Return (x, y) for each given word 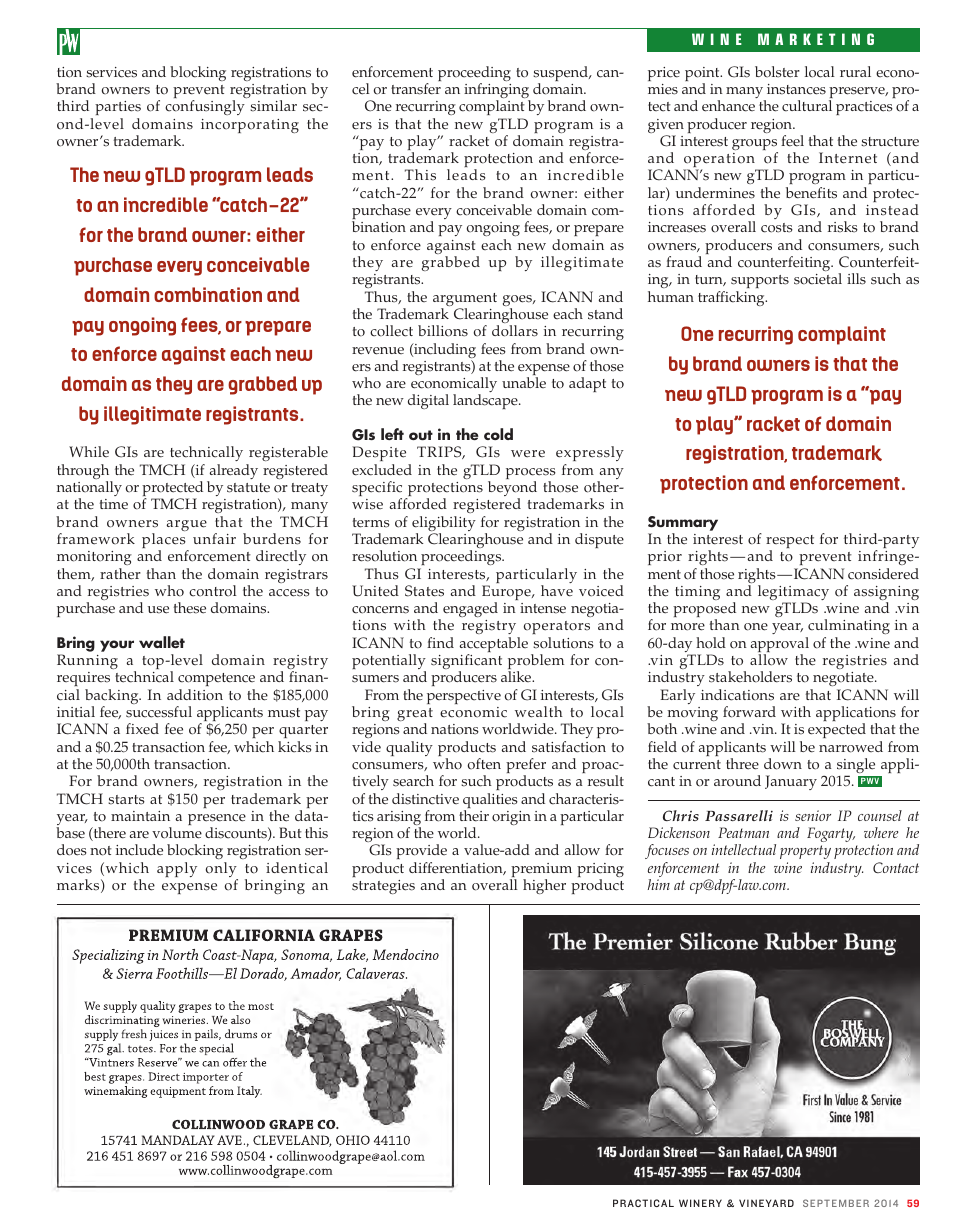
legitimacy (793, 594)
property (805, 854)
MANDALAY (178, 1140)
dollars (515, 331)
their (474, 816)
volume (177, 833)
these (190, 608)
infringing (497, 92)
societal (818, 279)
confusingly (205, 107)
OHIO (353, 1140)
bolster (777, 72)
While (89, 451)
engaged (470, 609)
